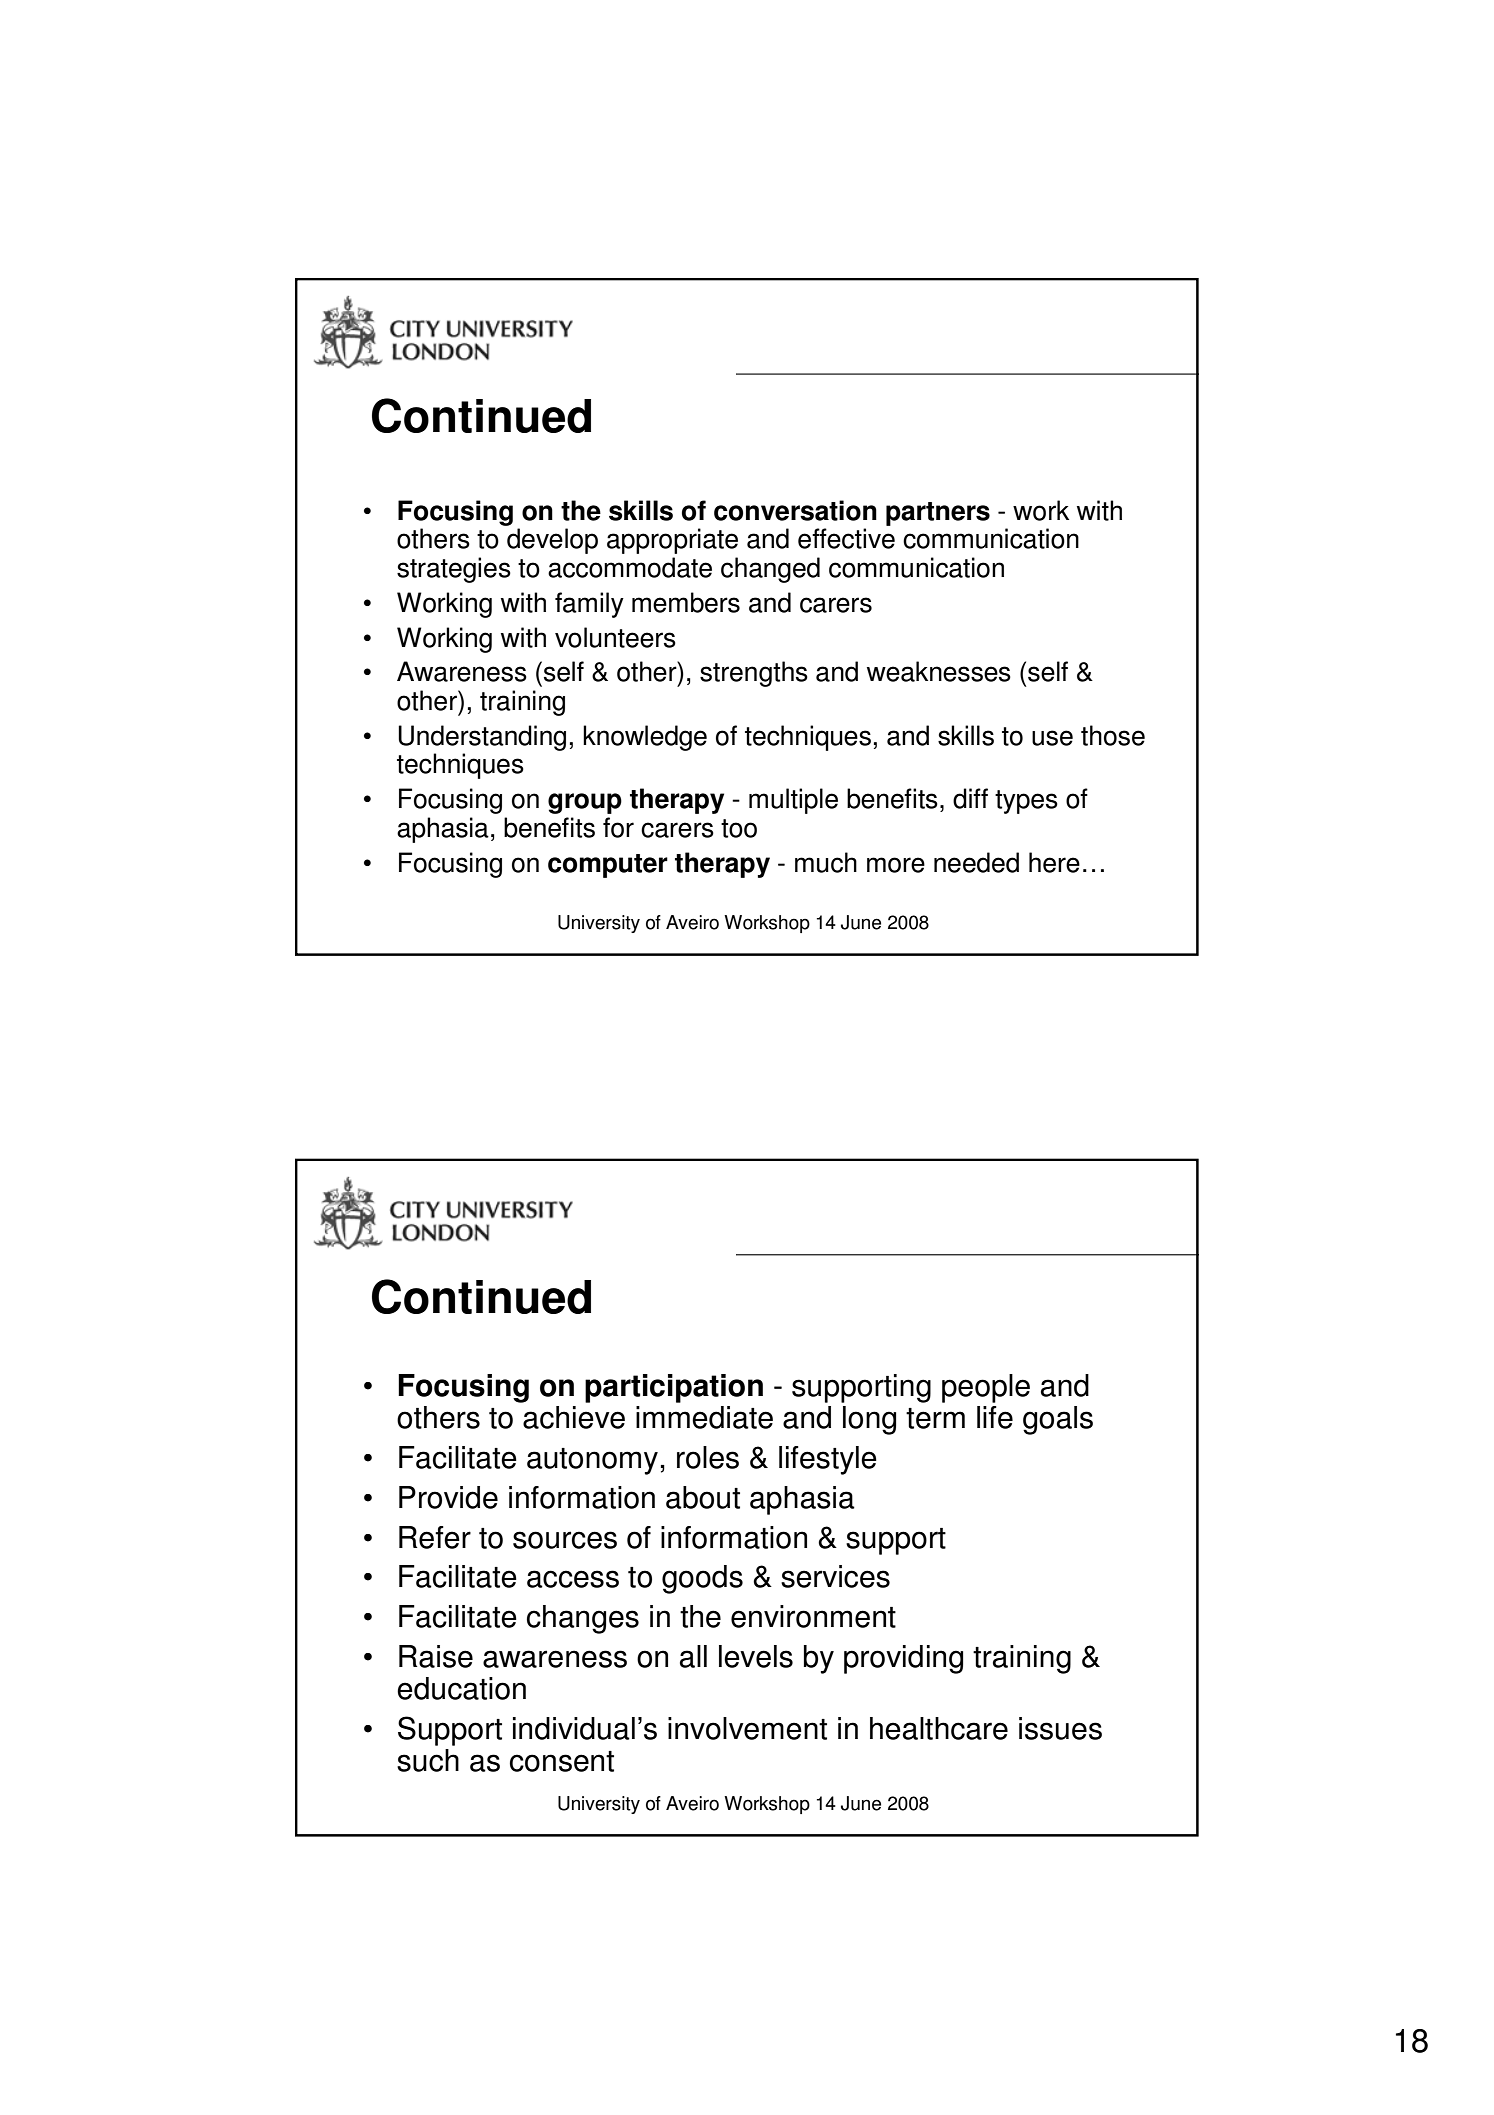 The height and width of the image is (2115, 1494). Describe the element at coordinates (608, 866) in the image. I see `computer` at that location.
